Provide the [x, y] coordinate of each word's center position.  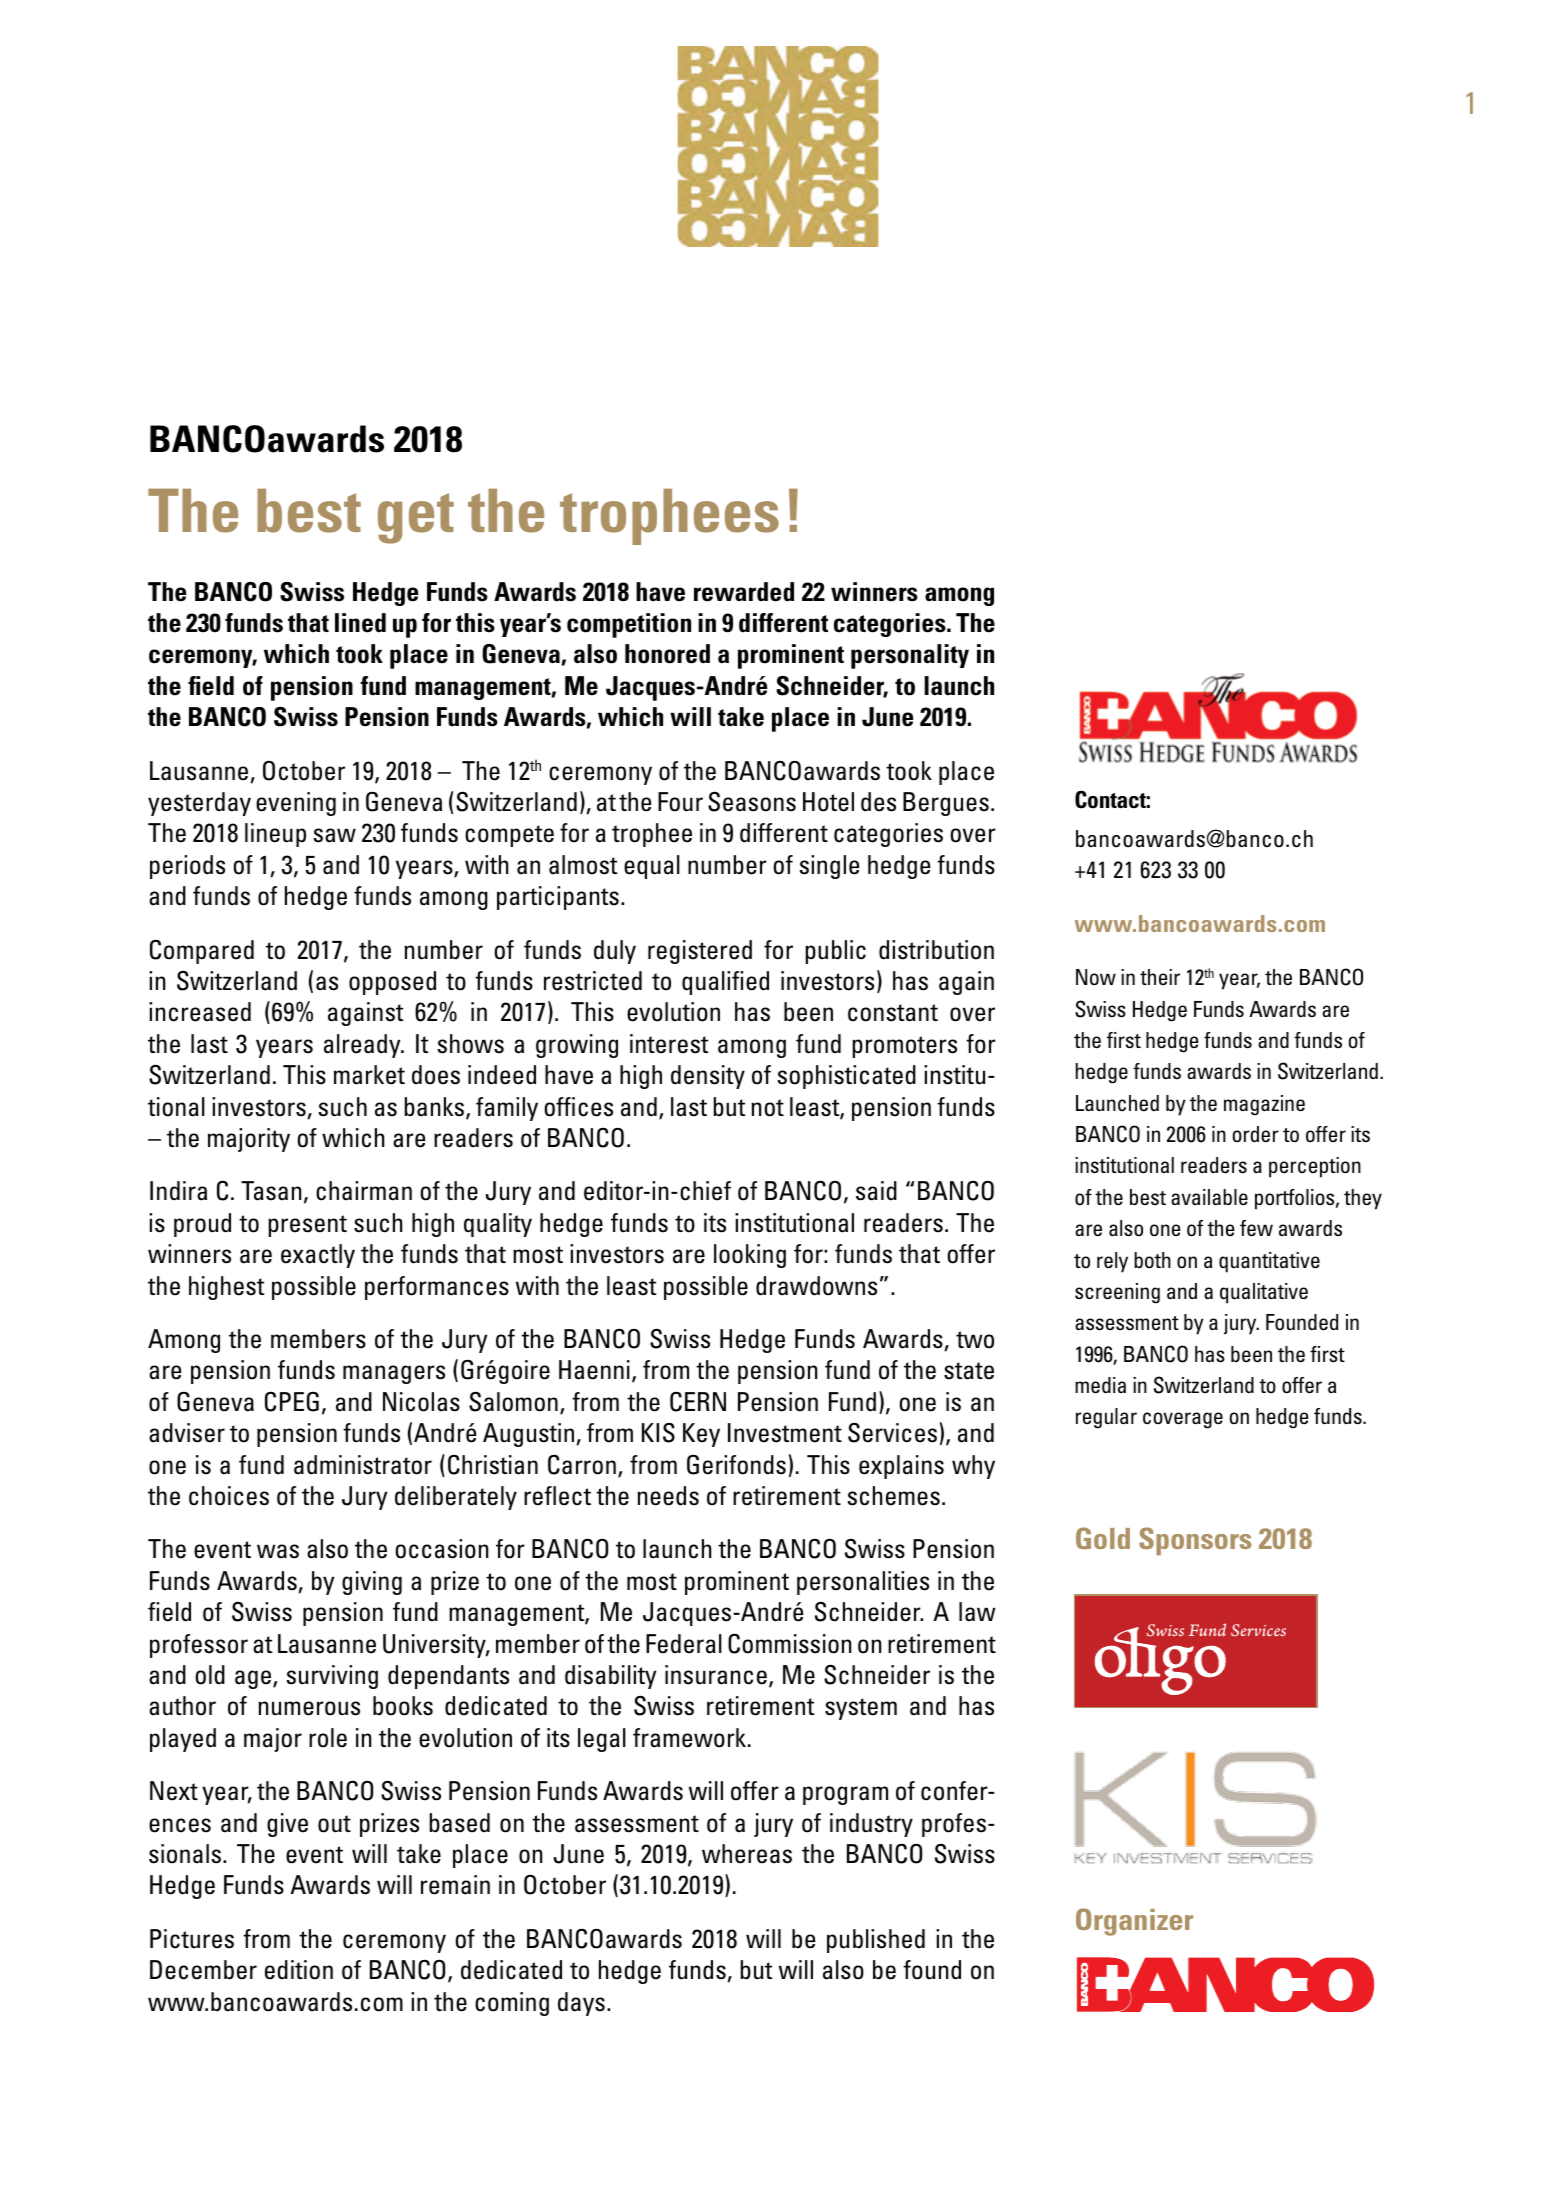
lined [360, 623]
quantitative [1269, 1262]
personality [910, 656]
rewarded [744, 592]
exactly [318, 1256]
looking [750, 1256]
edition [299, 1970]
